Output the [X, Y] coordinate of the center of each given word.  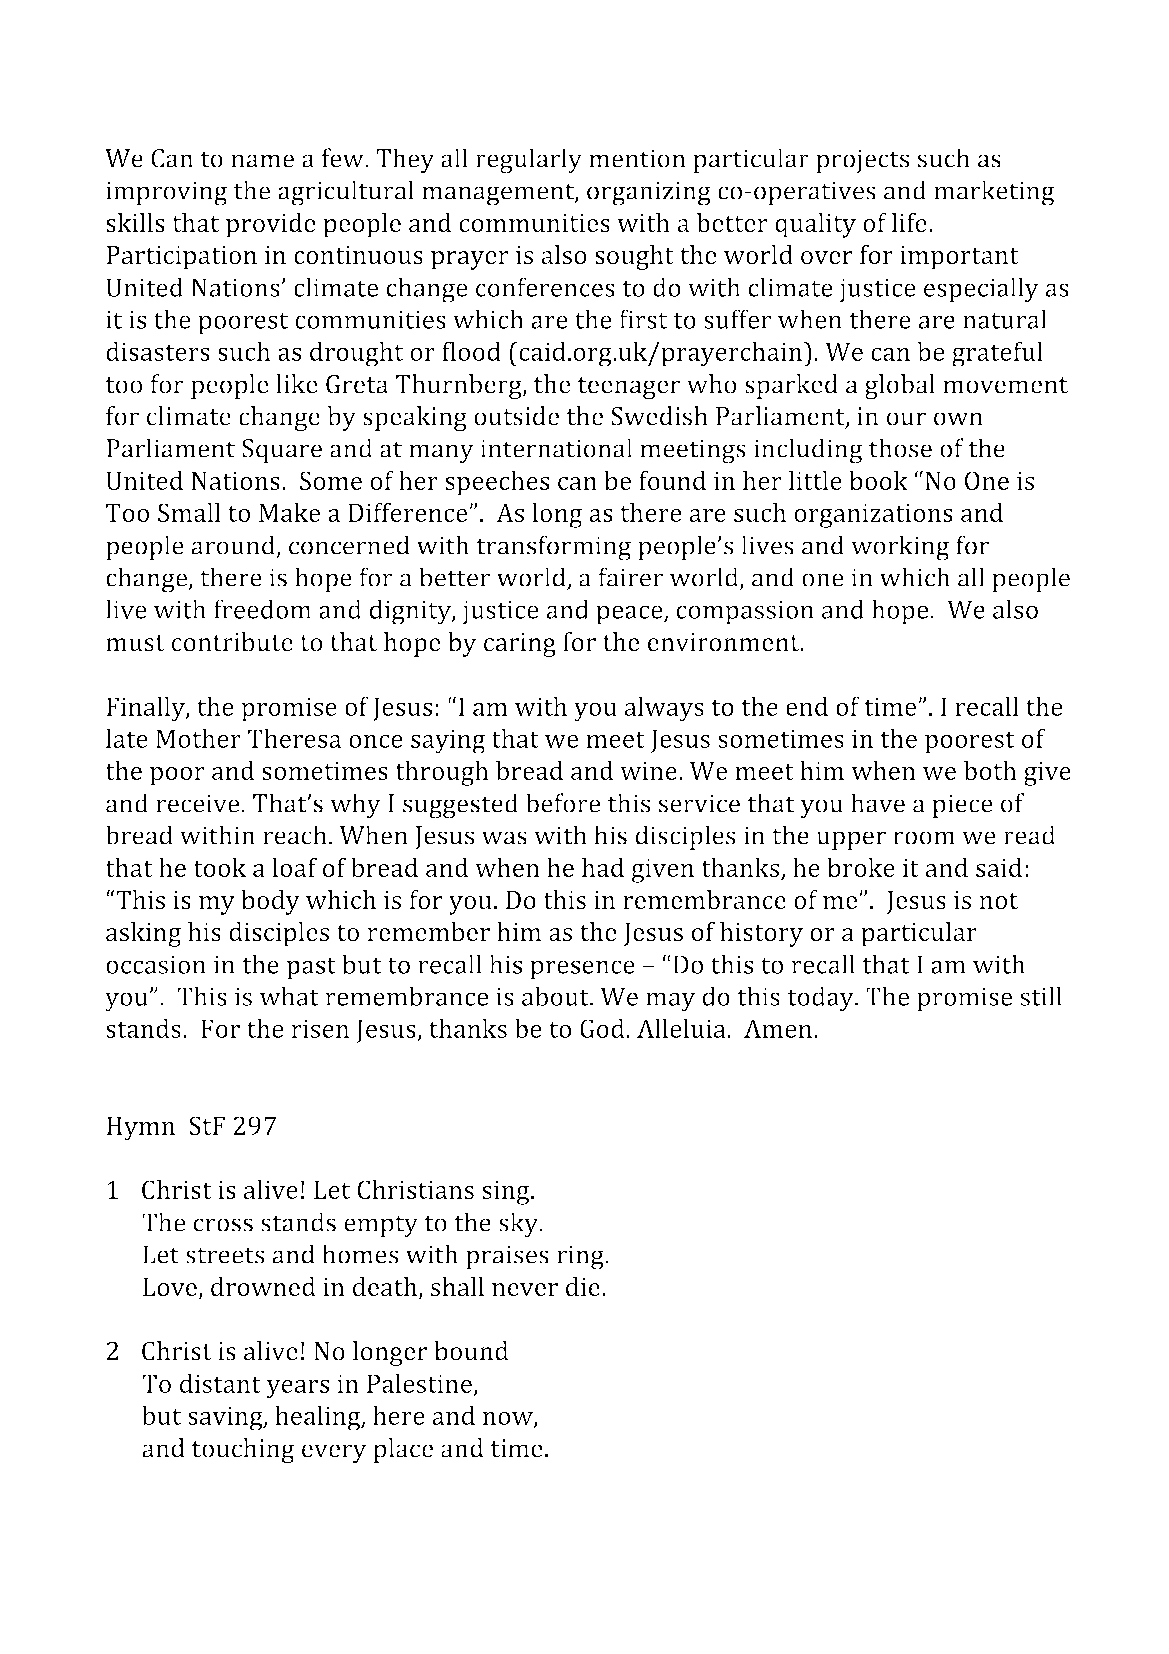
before [563, 803]
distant [220, 1383]
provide [271, 225]
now [509, 1419]
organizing [649, 193]
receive [197, 803]
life [909, 222]
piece [962, 806]
